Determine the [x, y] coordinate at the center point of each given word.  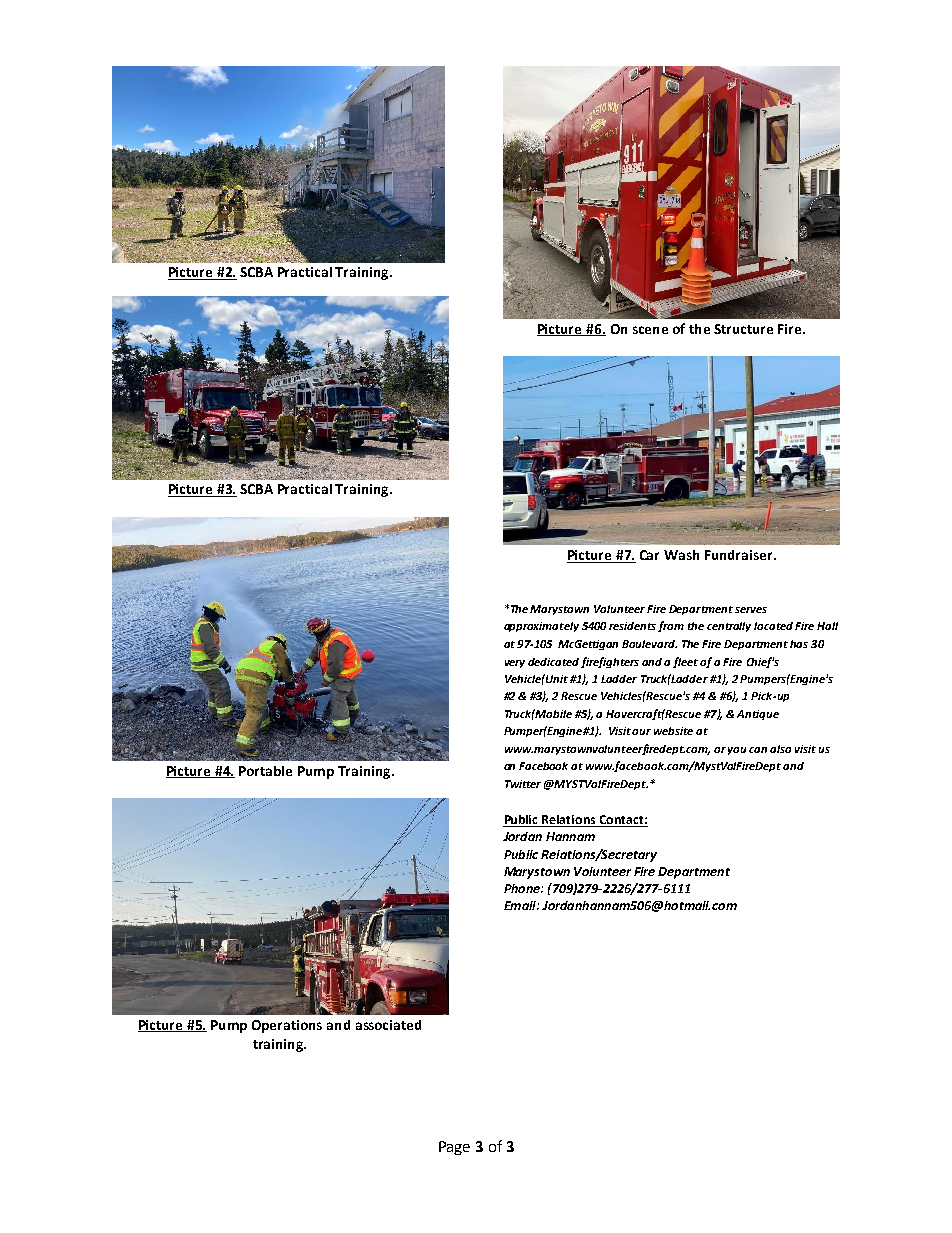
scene [650, 330]
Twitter [523, 784]
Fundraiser [740, 555]
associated [388, 1025]
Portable [265, 771]
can [758, 750]
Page [454, 1148]
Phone [523, 888]
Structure [743, 329]
